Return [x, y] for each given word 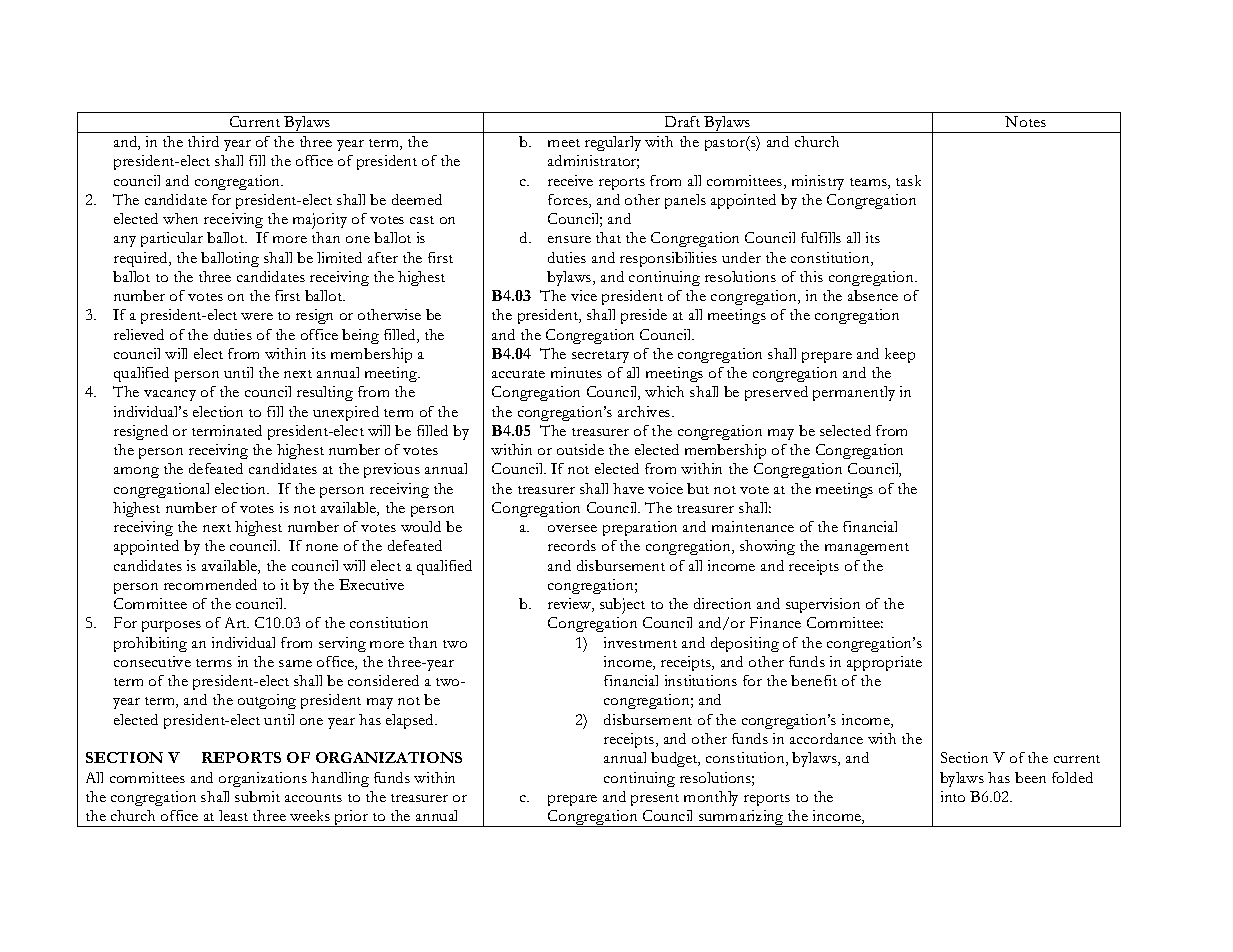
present [655, 800]
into [953, 796]
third [203, 141]
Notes [1025, 121]
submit [257, 796]
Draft [682, 121]
